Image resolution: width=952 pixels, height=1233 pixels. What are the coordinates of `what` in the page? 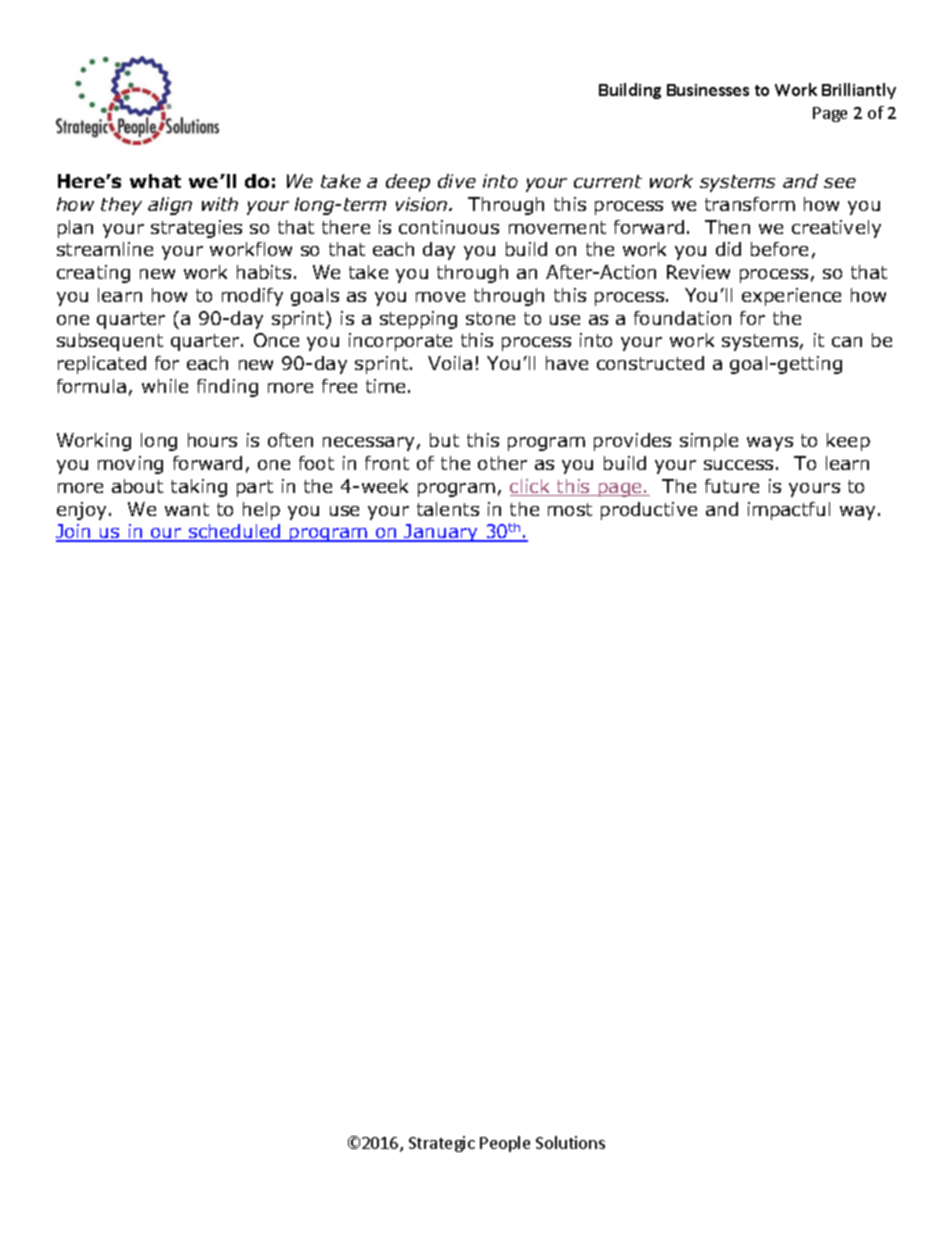 It's located at (155, 181).
